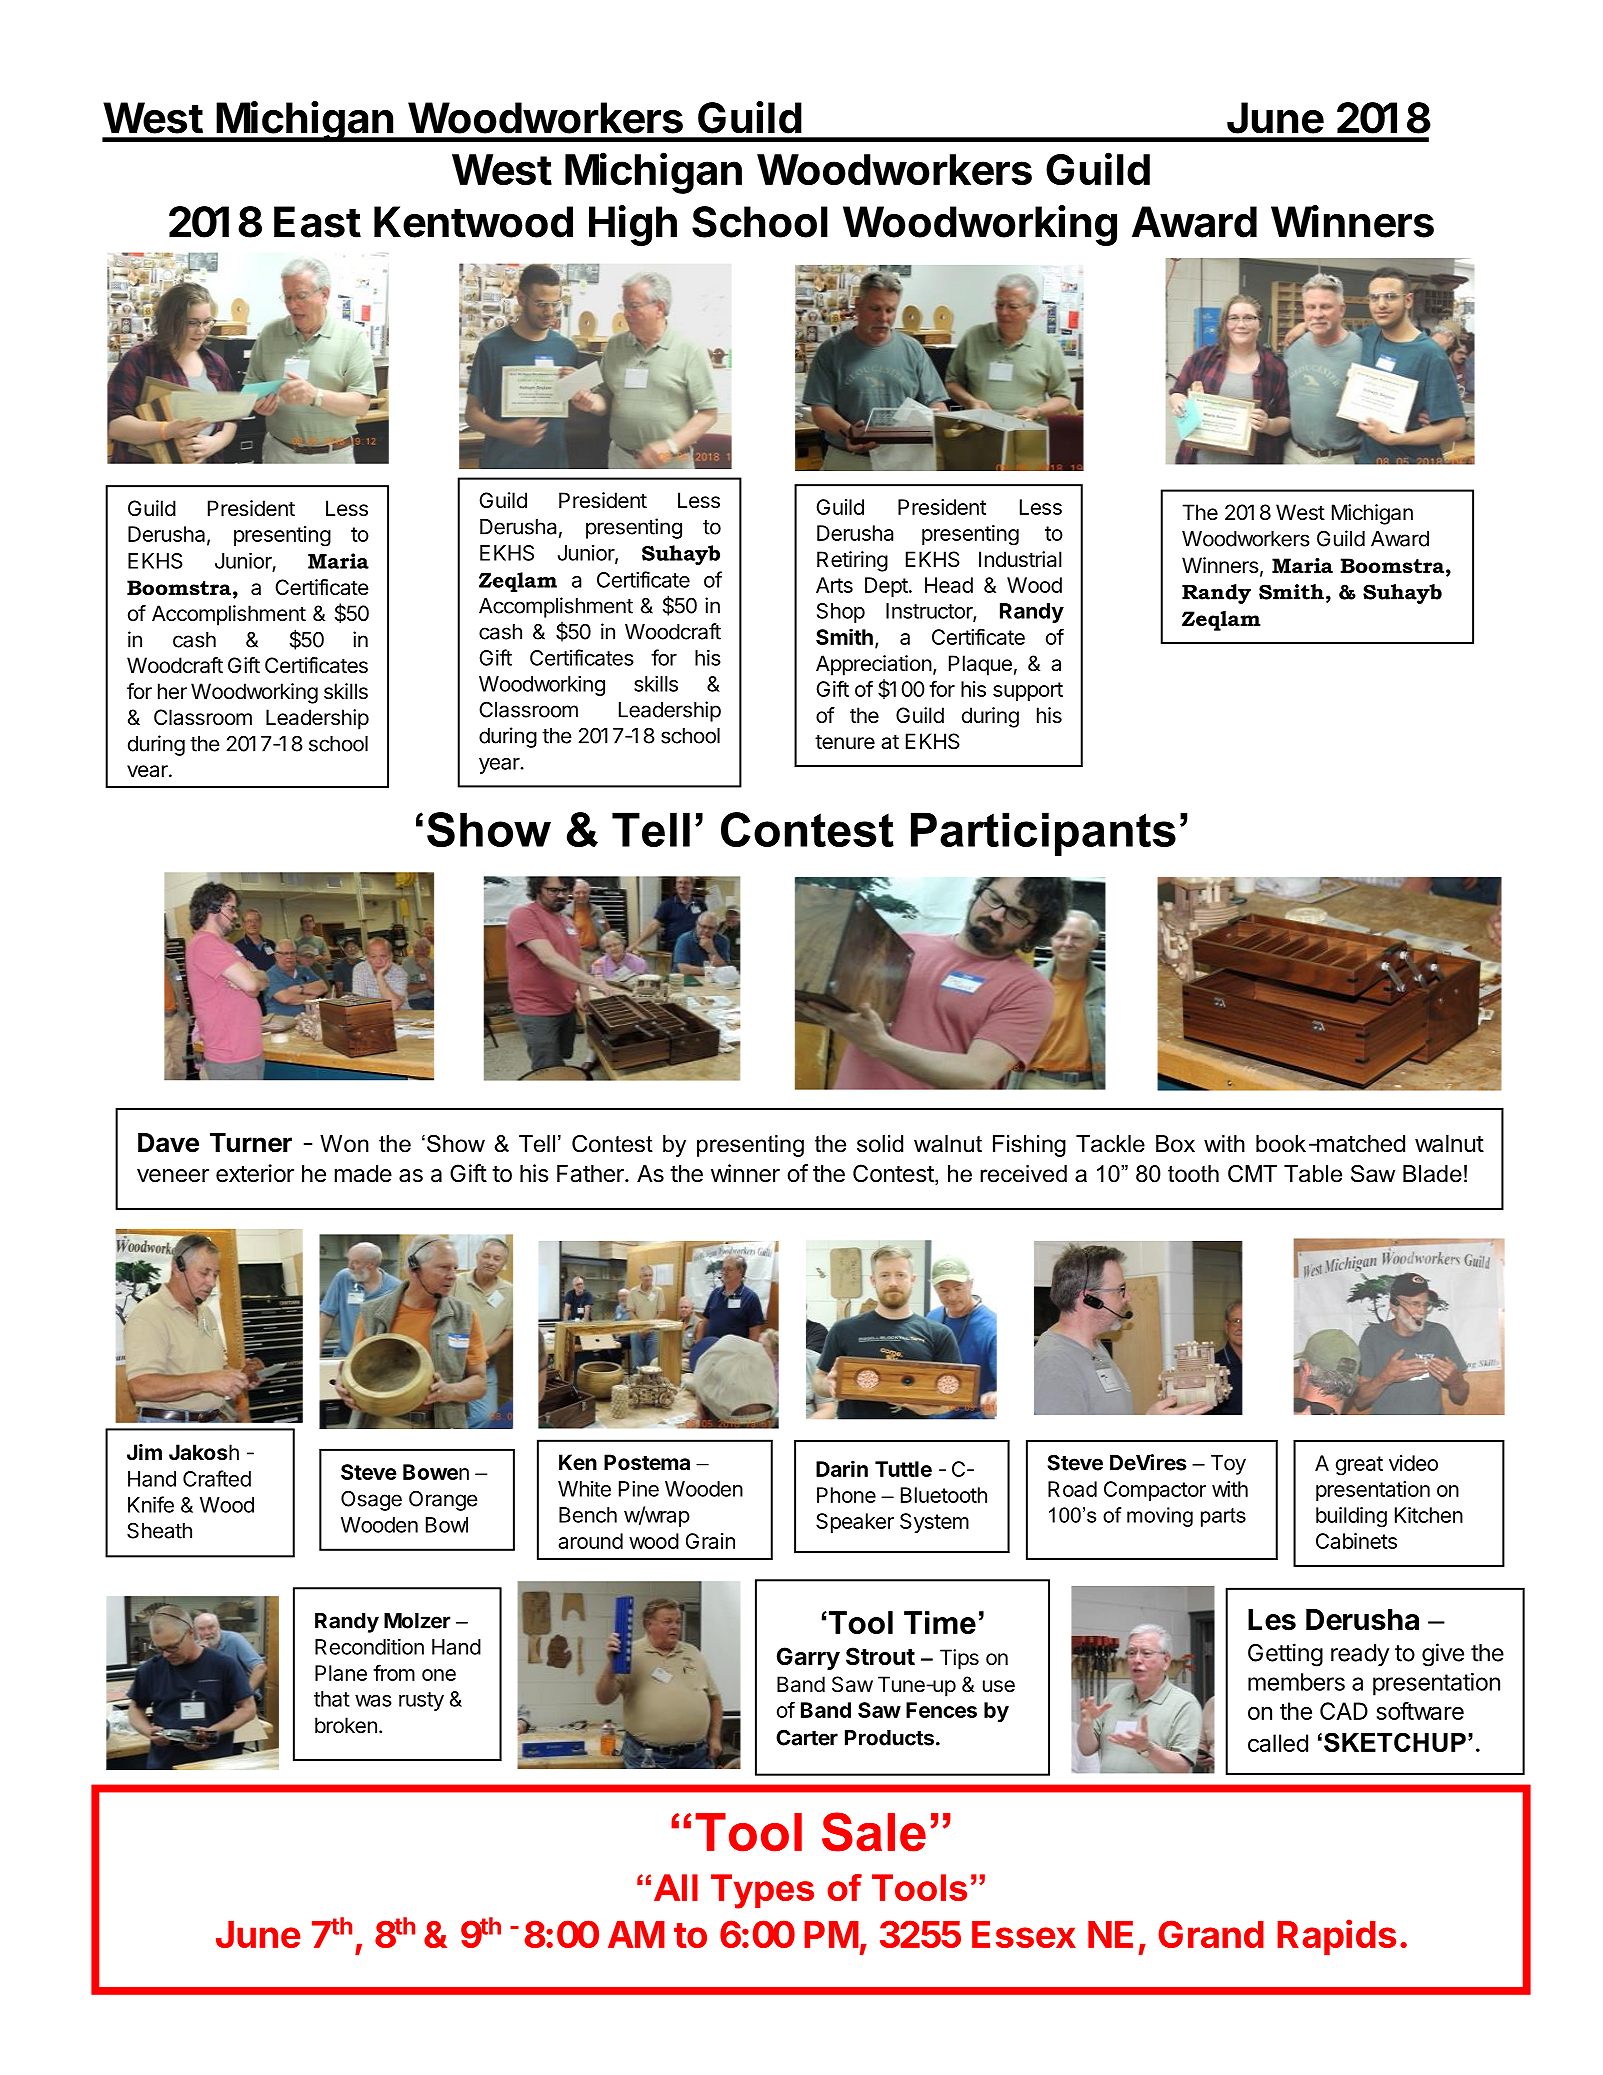 The image size is (1603, 2075). I want to click on Types, so click(762, 1891).
